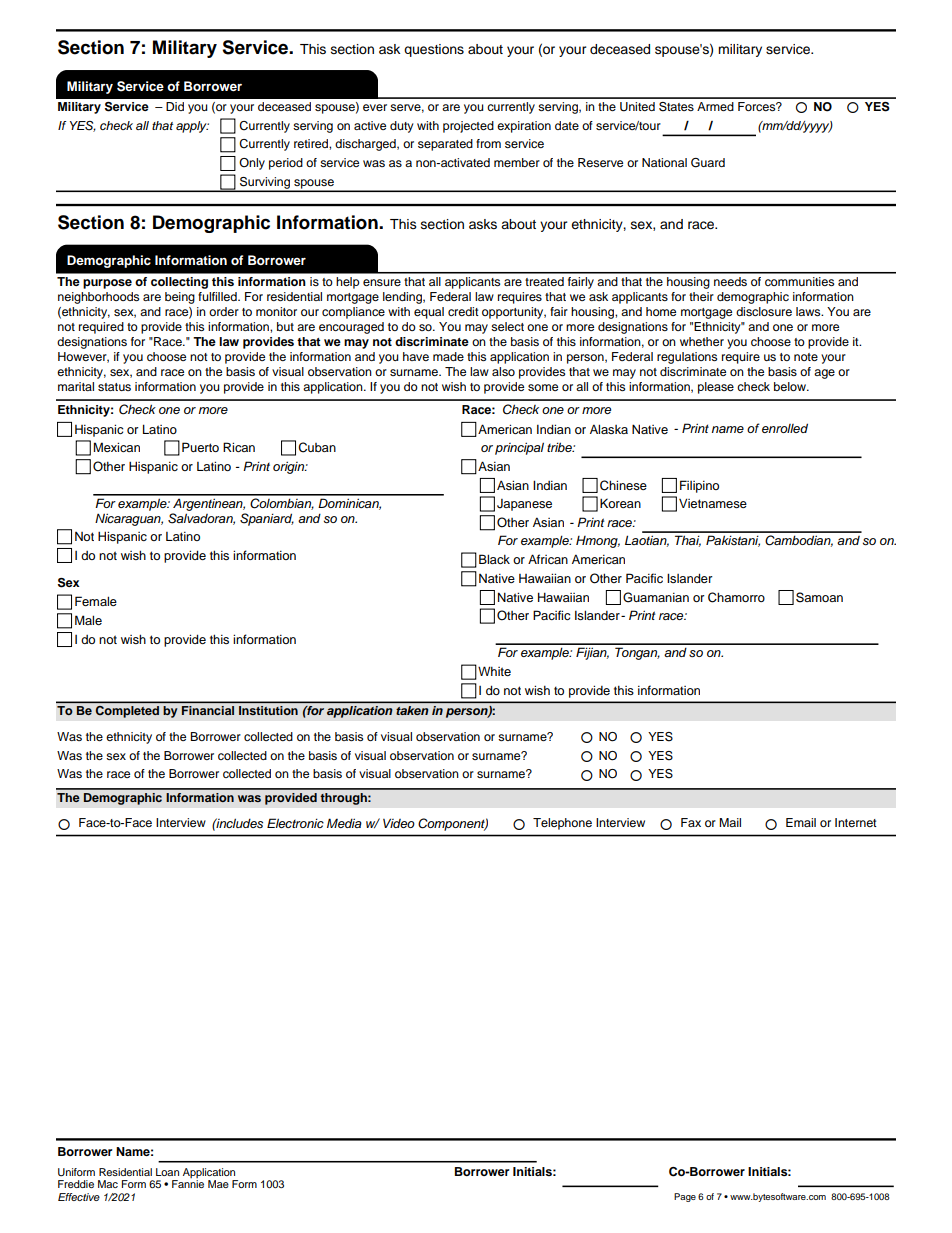 Image resolution: width=952 pixels, height=1233 pixels. Describe the element at coordinates (208, 710) in the screenshot. I see `Financial` at that location.
